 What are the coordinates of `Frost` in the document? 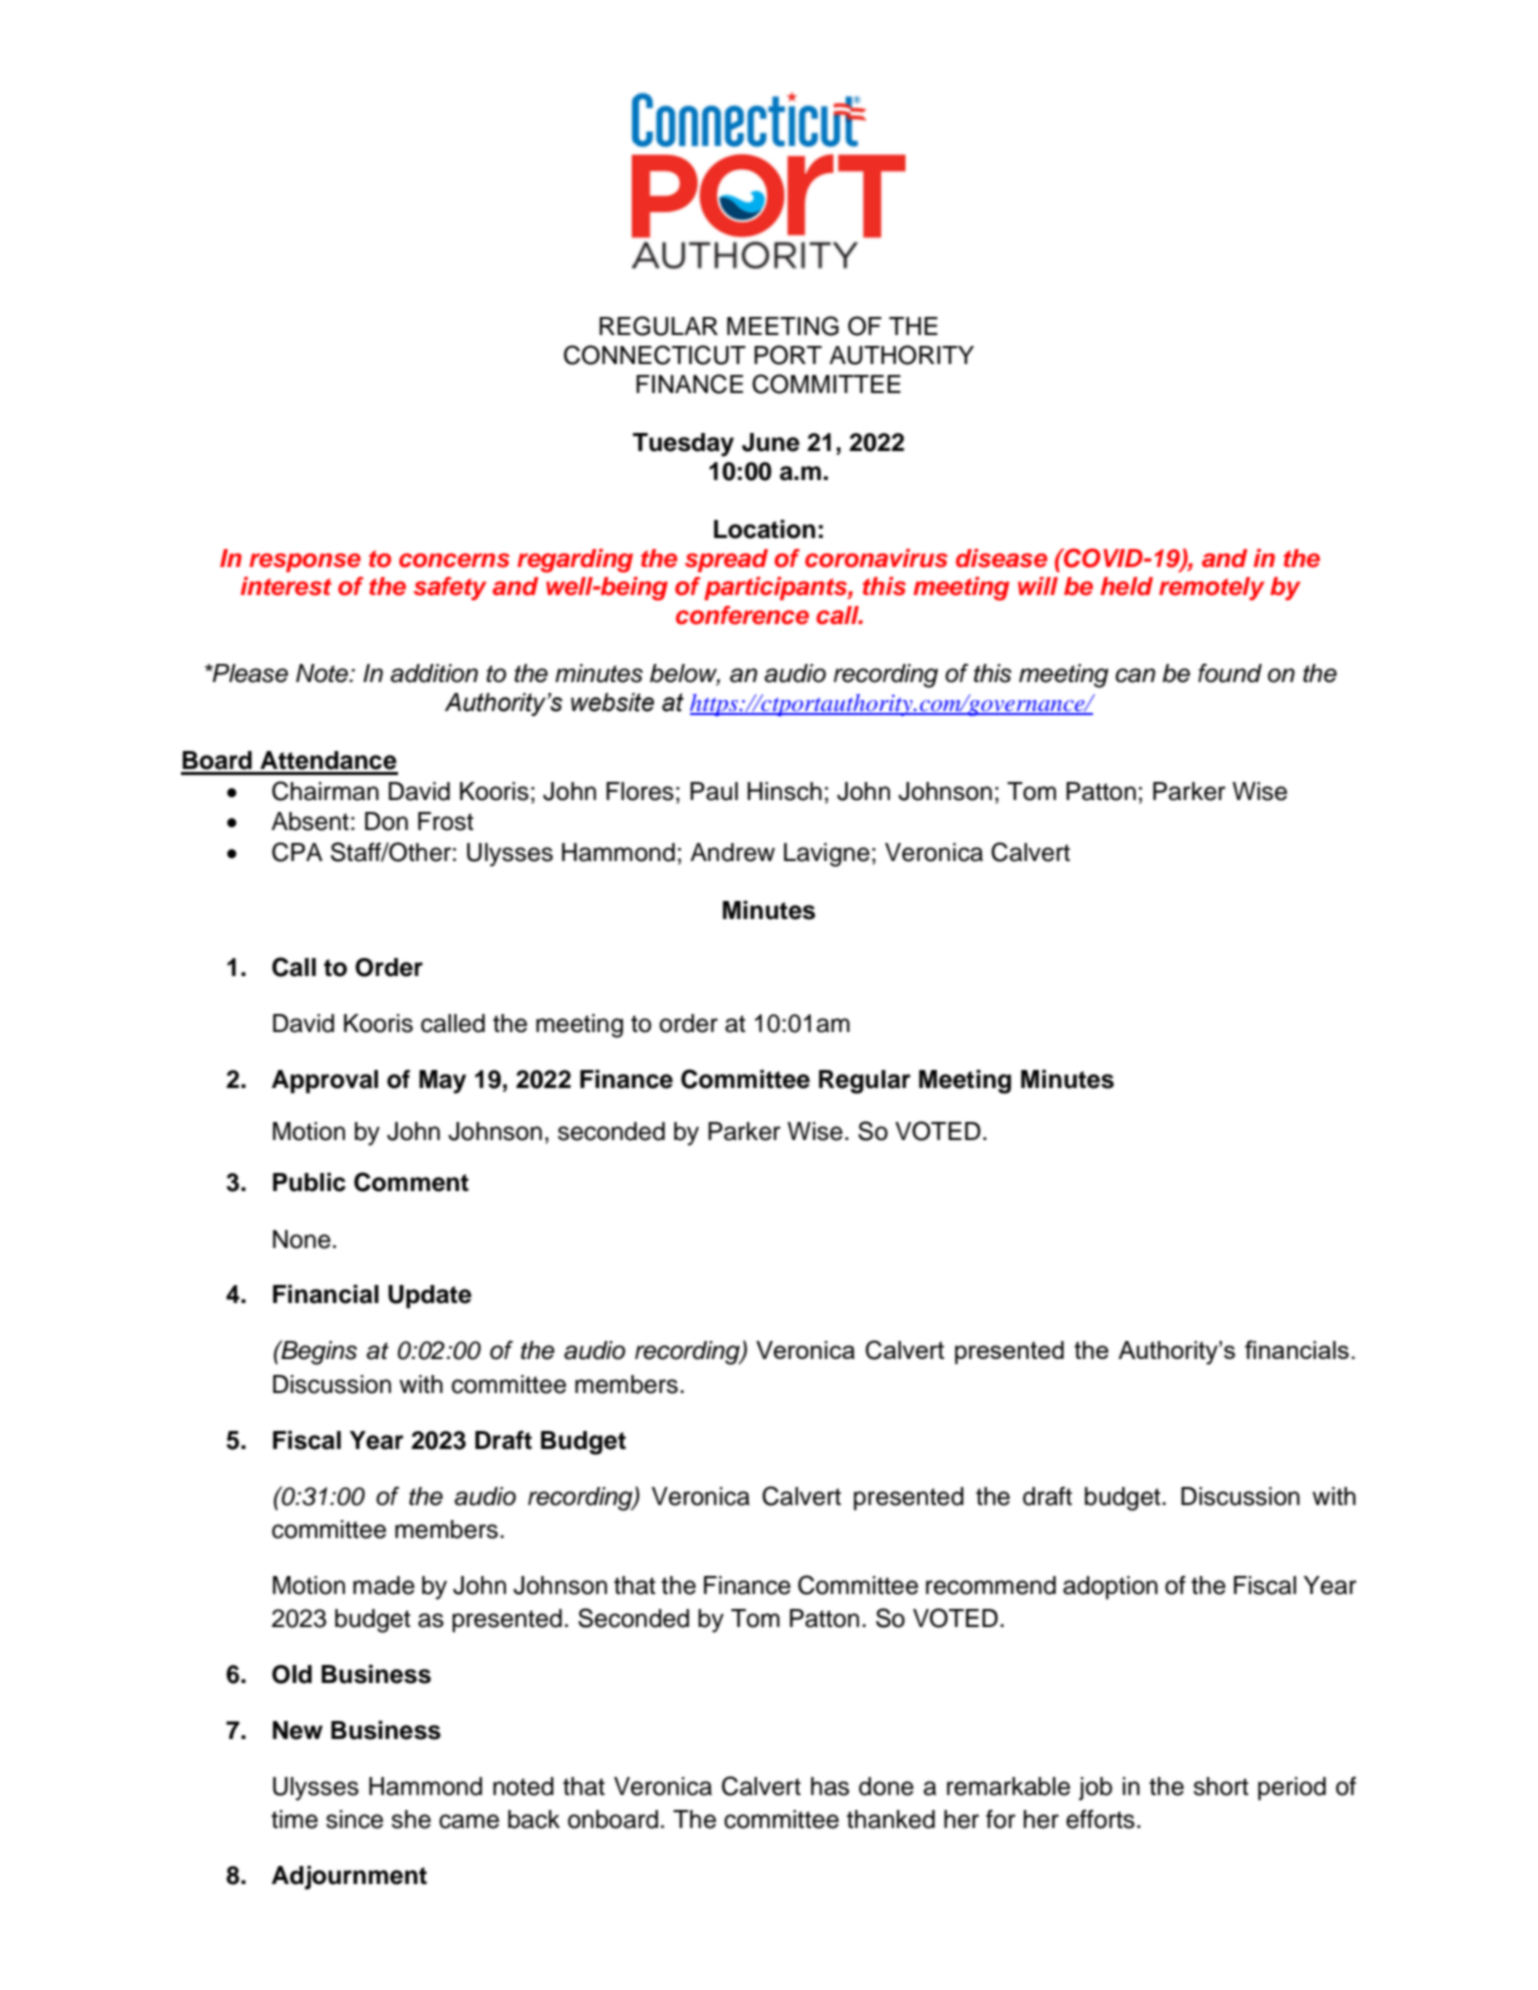 It's located at (446, 821).
